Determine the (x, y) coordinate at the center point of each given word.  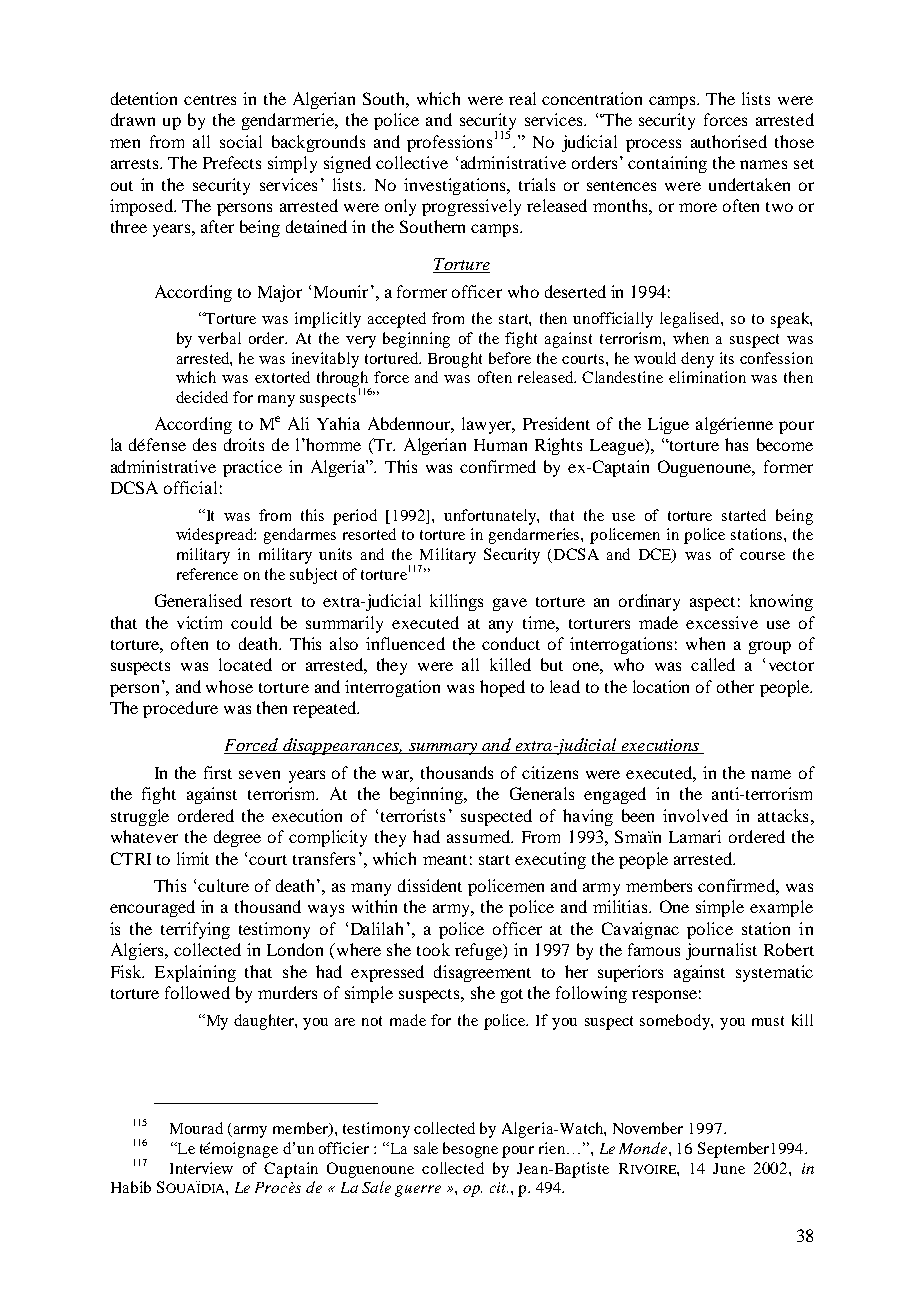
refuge (480, 951)
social (241, 141)
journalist (721, 951)
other (735, 686)
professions (449, 143)
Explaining (195, 973)
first (218, 772)
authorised (729, 141)
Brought (455, 360)
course (762, 556)
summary (443, 749)
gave (510, 604)
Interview (201, 1168)
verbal (219, 338)
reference (207, 574)
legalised (691, 320)
